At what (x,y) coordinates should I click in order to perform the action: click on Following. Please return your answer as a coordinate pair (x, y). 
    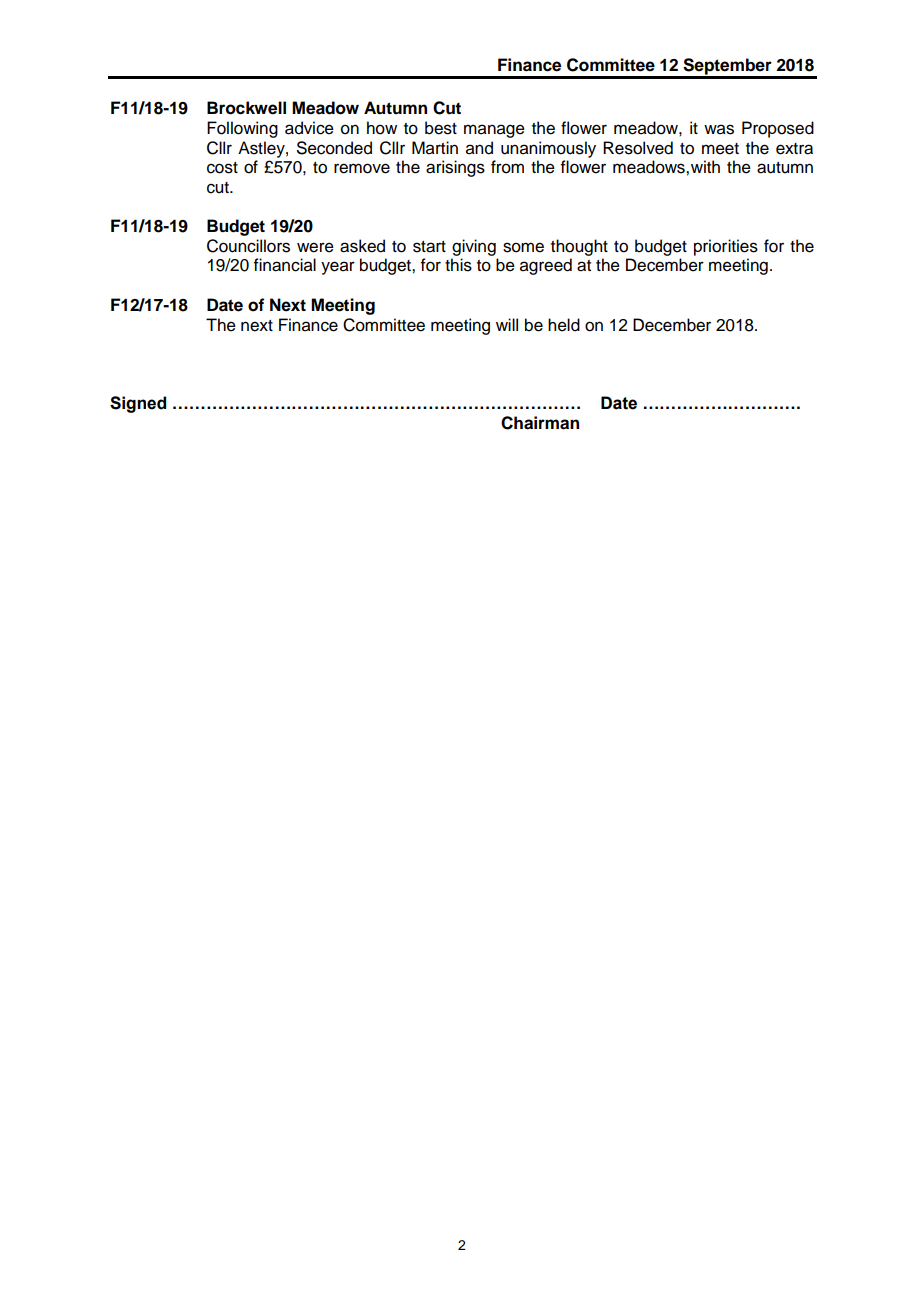
    Looking at the image, I should click on (242, 129).
